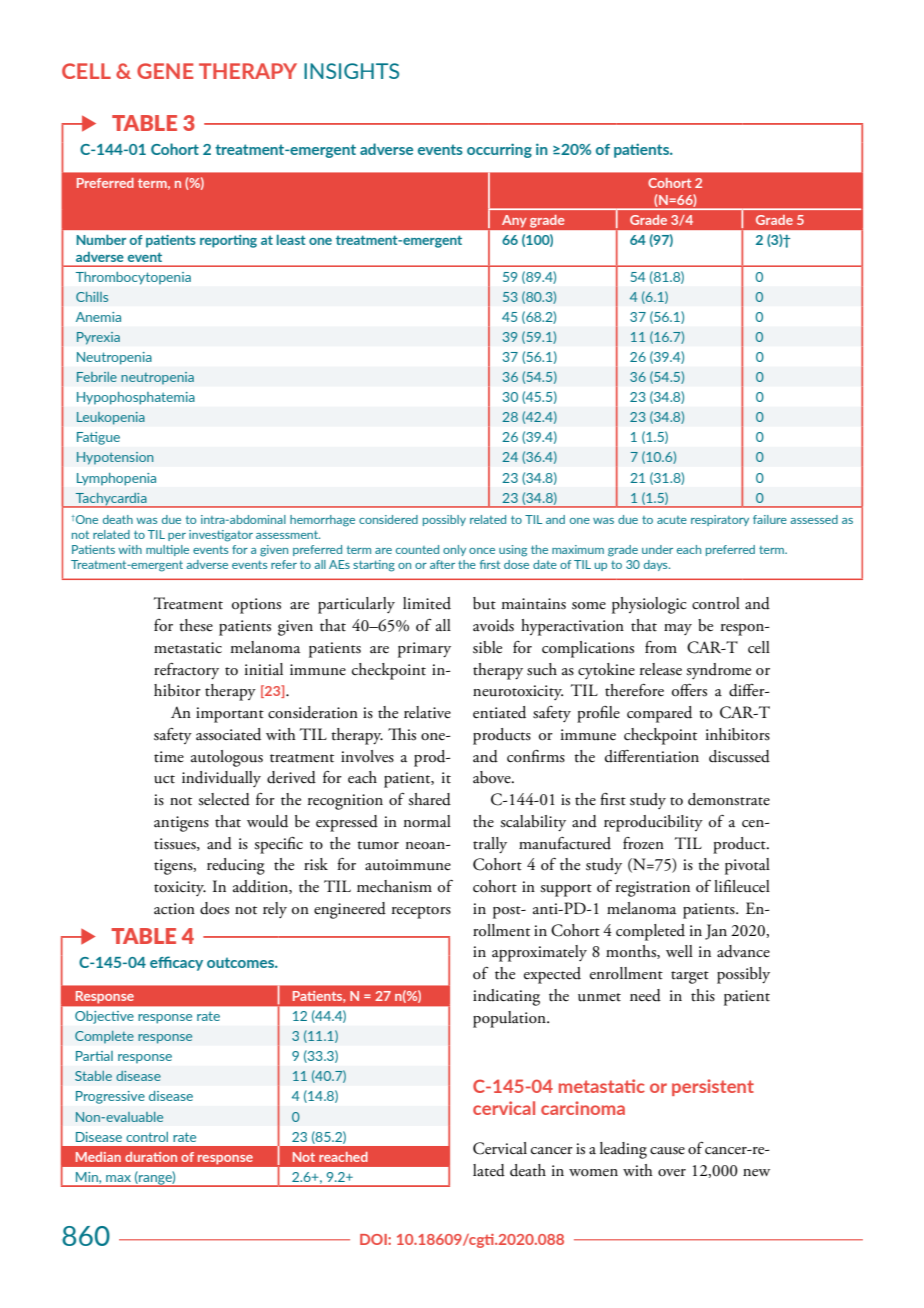 The width and height of the screenshot is (924, 1308). Describe the element at coordinates (115, 458) in the screenshot. I see `Hypotension` at that location.
